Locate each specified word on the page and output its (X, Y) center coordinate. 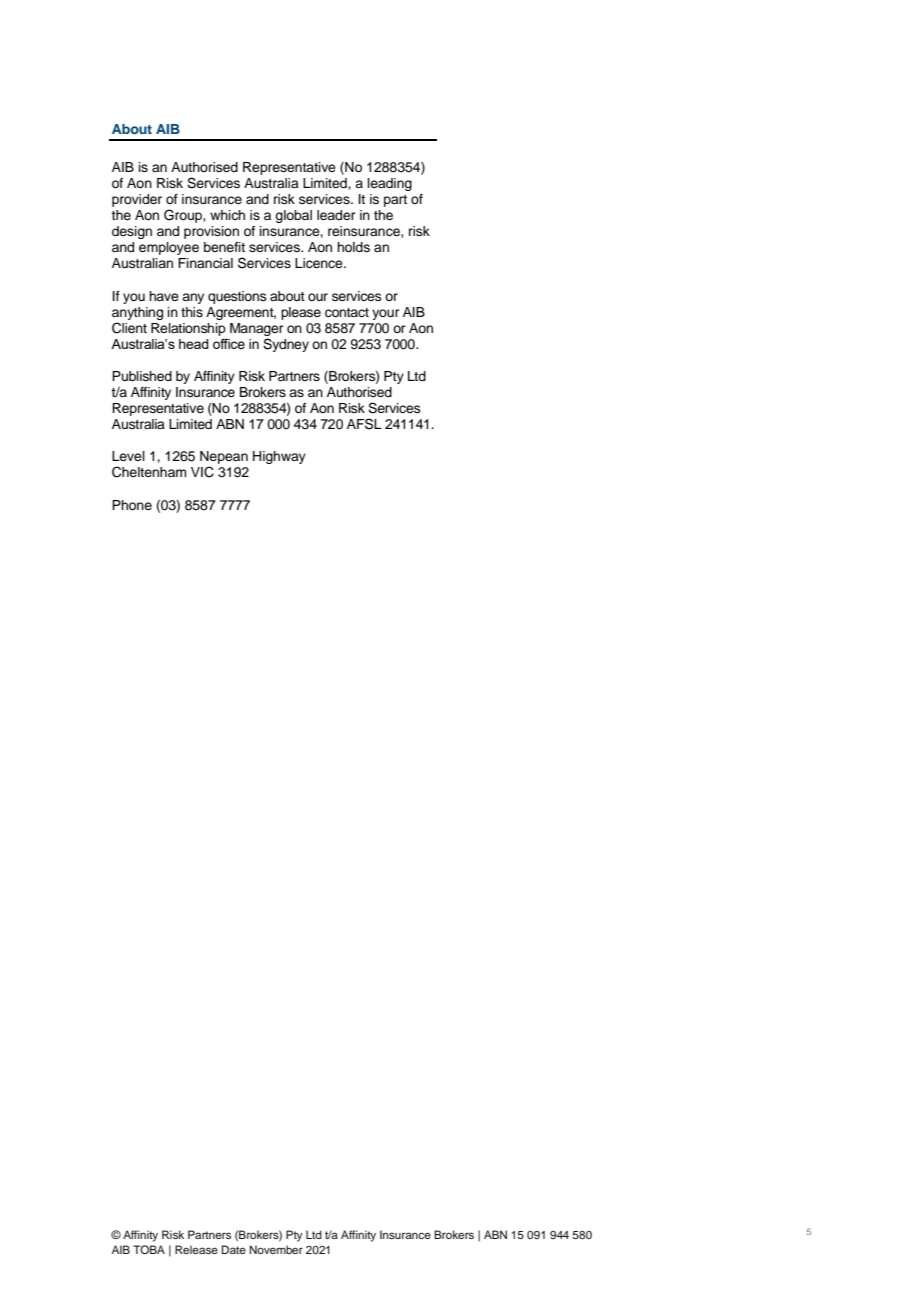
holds (353, 247)
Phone (132, 505)
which (227, 215)
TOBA (149, 1249)
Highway (279, 457)
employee (169, 248)
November (276, 1249)
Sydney (286, 345)
